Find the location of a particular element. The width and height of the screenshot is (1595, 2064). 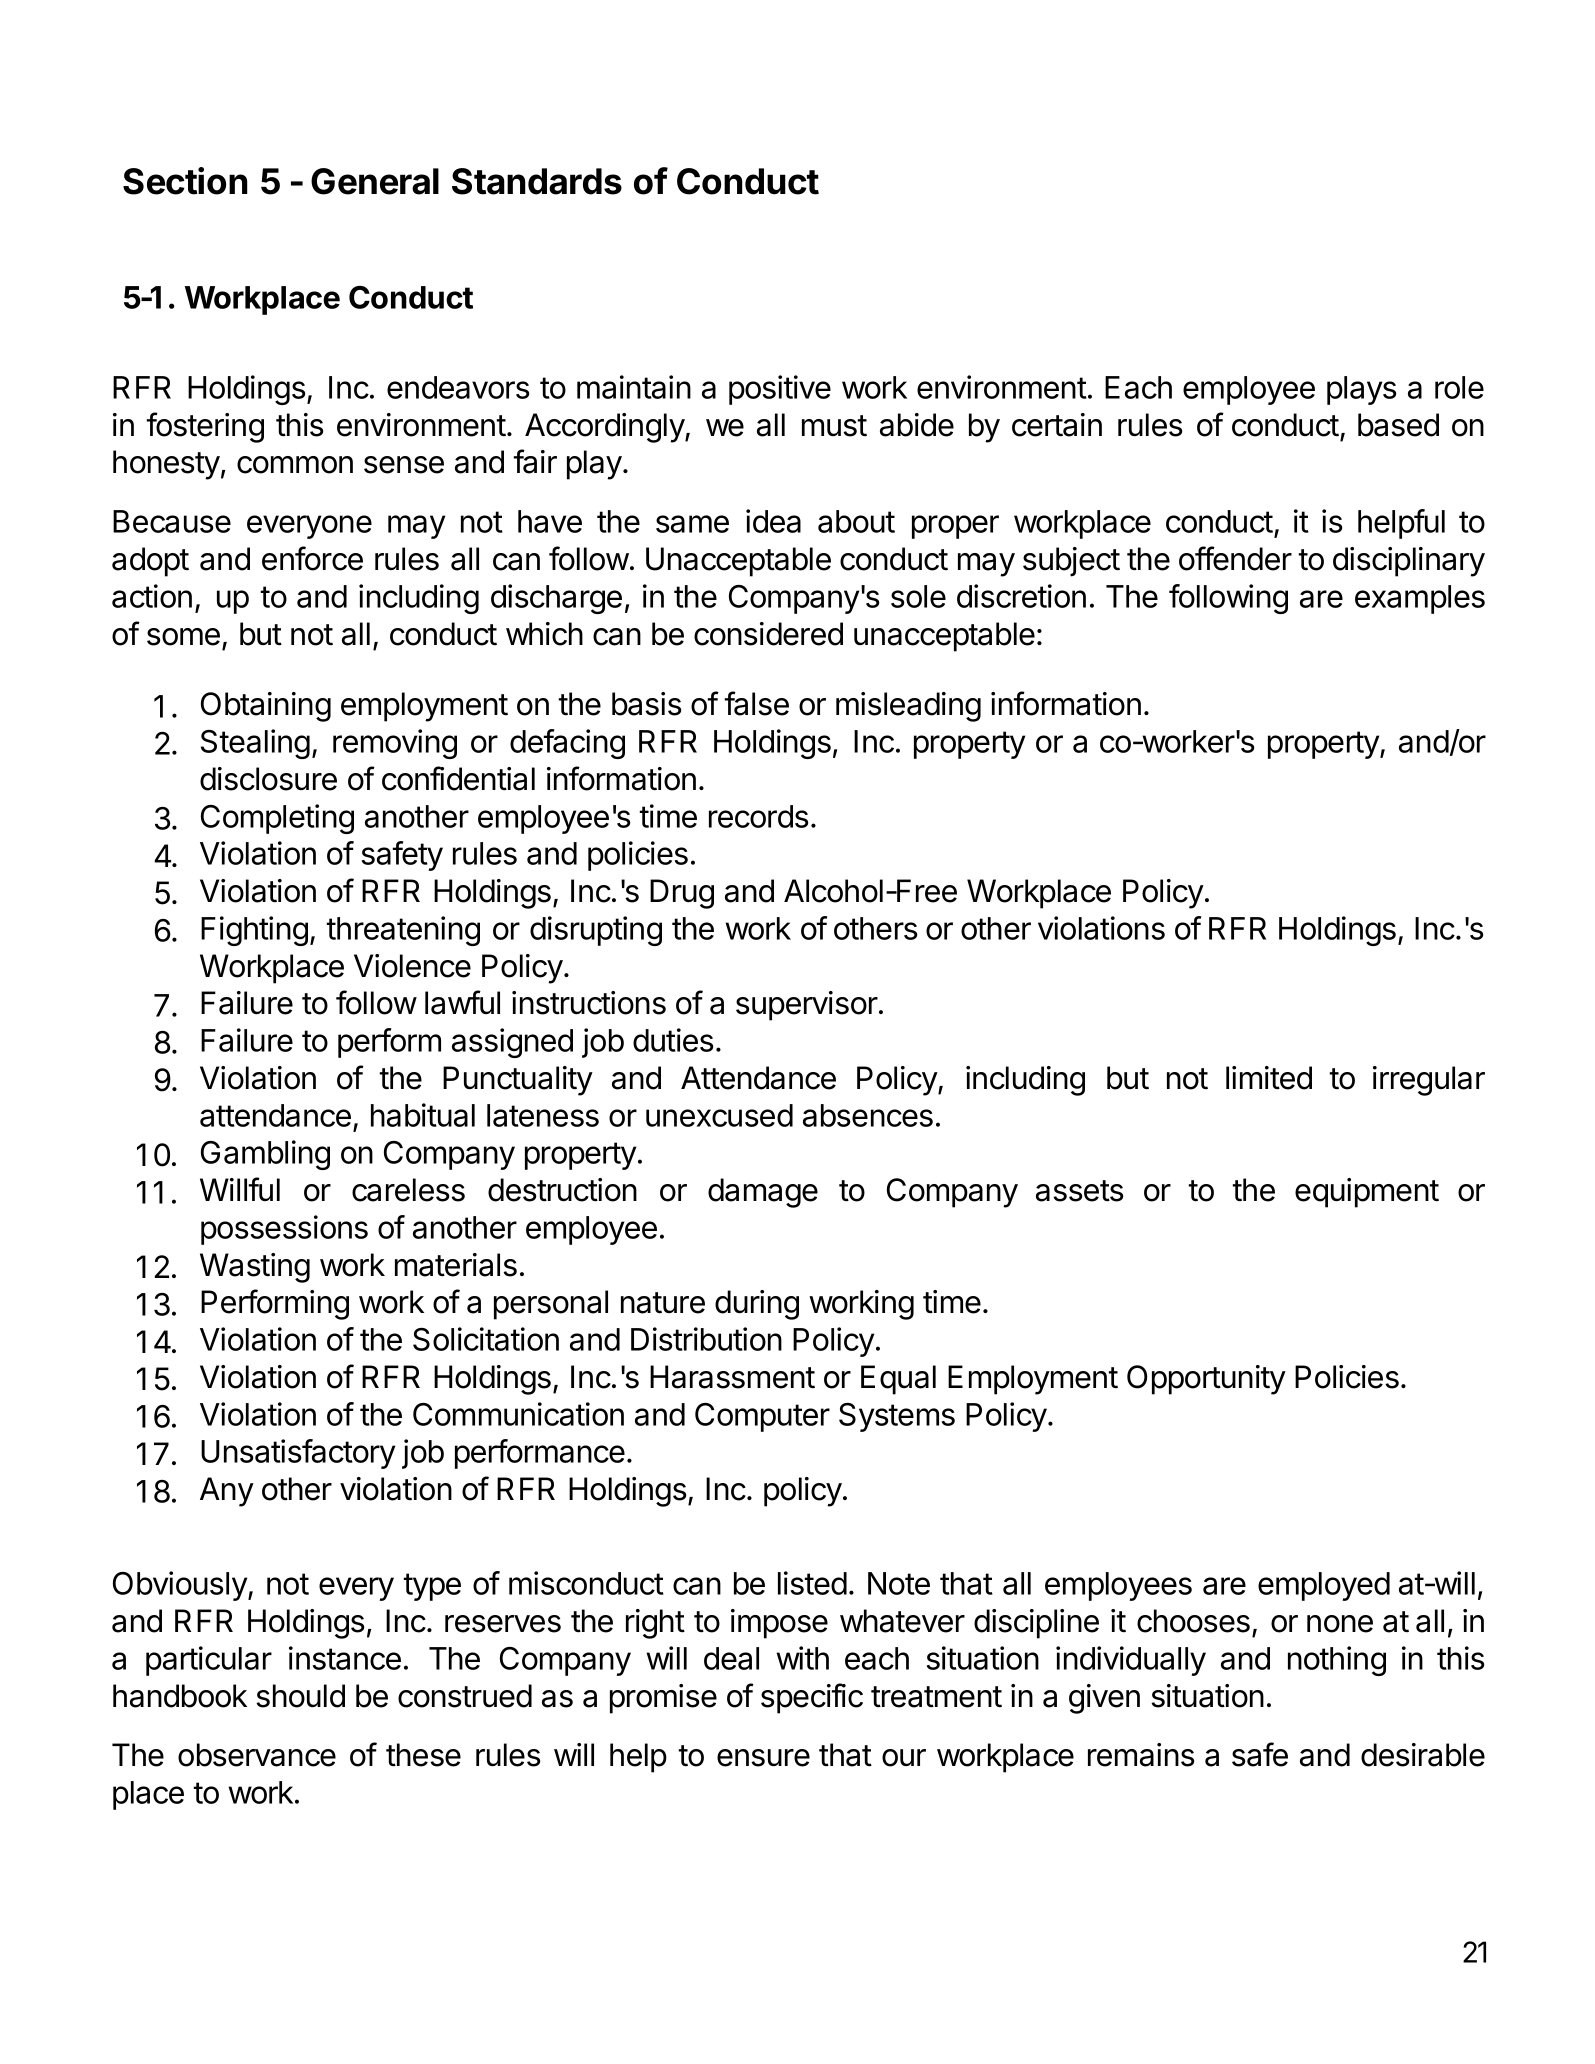

positive is located at coordinates (780, 390).
